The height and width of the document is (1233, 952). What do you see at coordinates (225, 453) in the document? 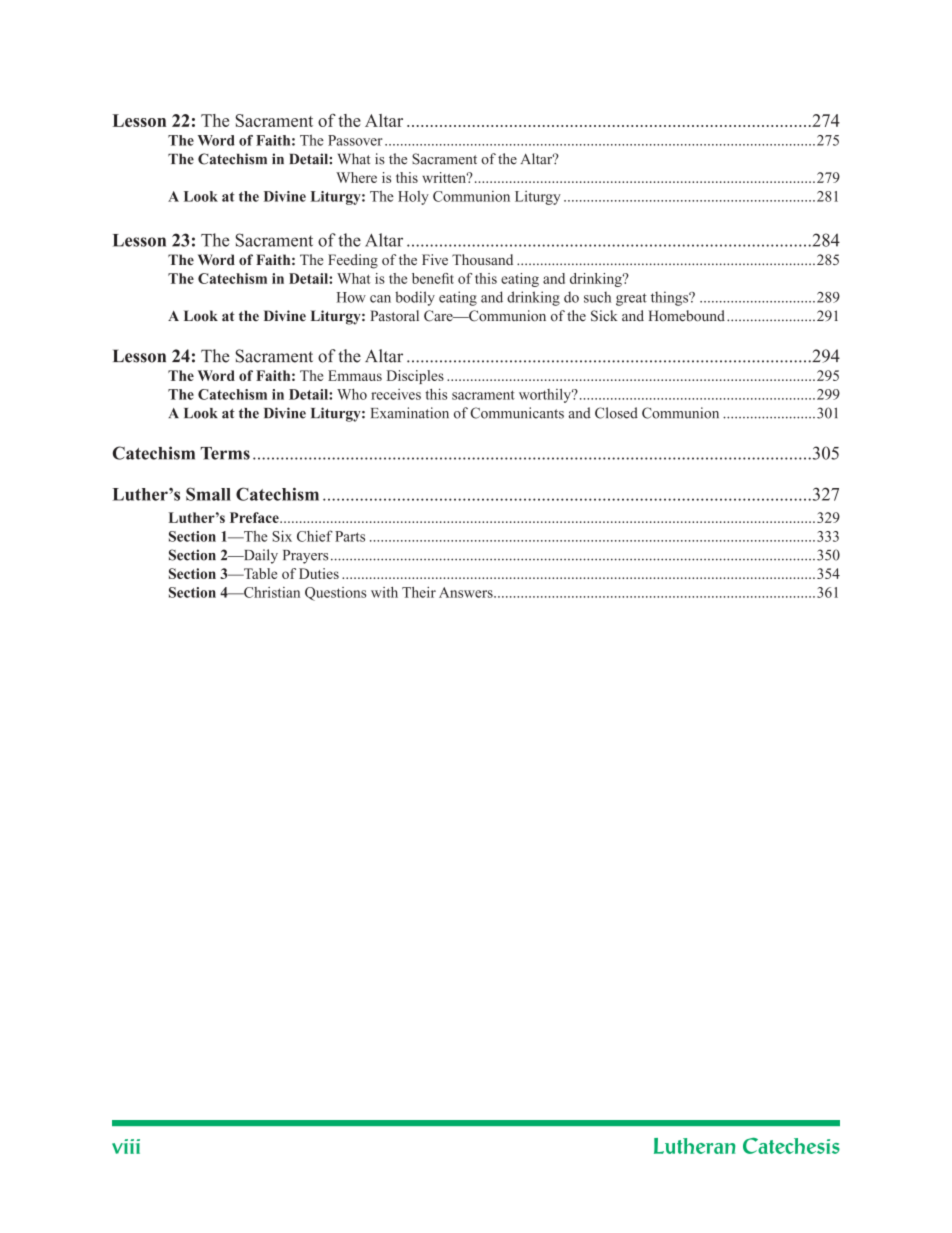
I see `Terms` at bounding box center [225, 453].
